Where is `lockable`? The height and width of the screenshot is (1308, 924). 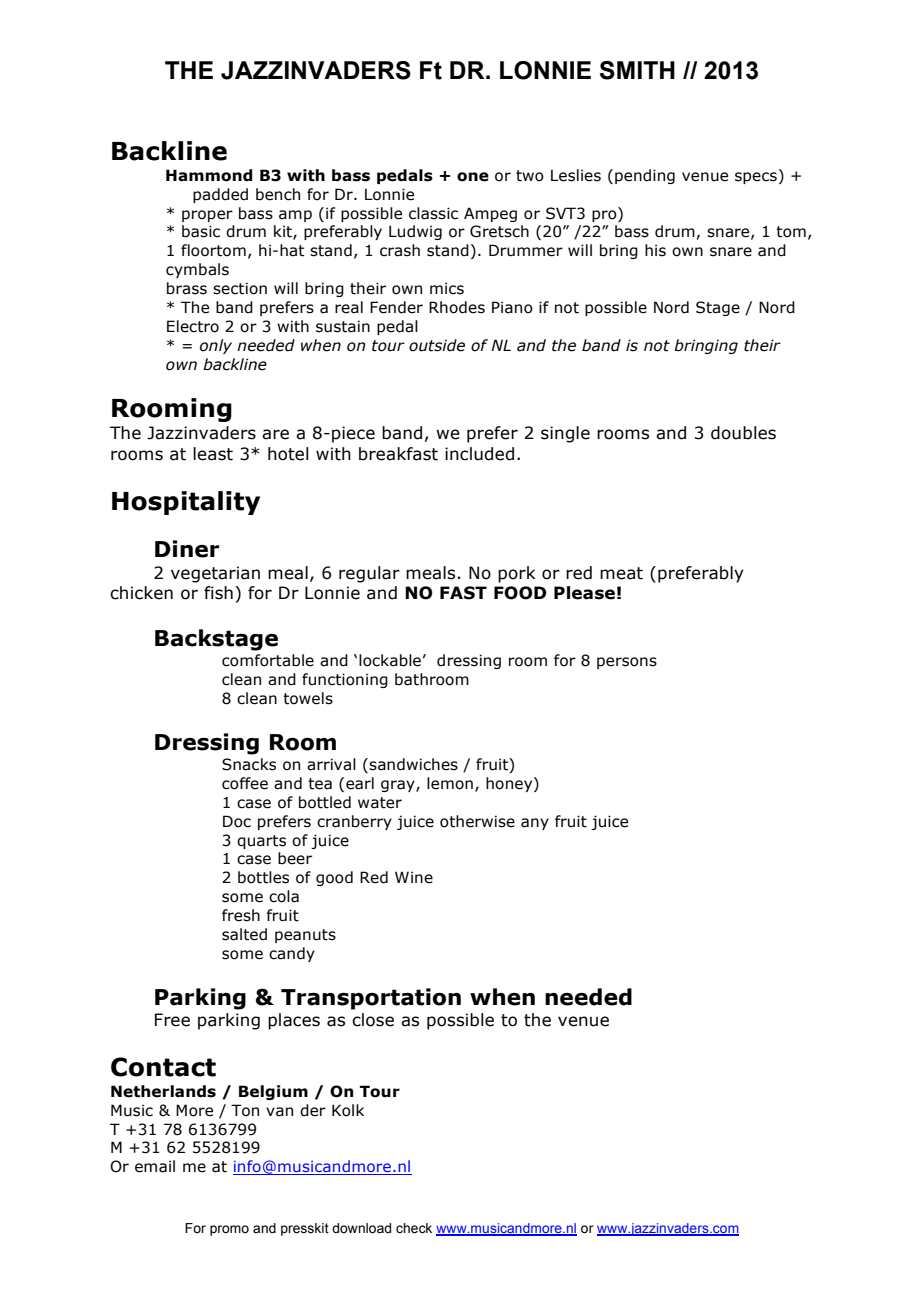
lockable is located at coordinates (390, 660).
